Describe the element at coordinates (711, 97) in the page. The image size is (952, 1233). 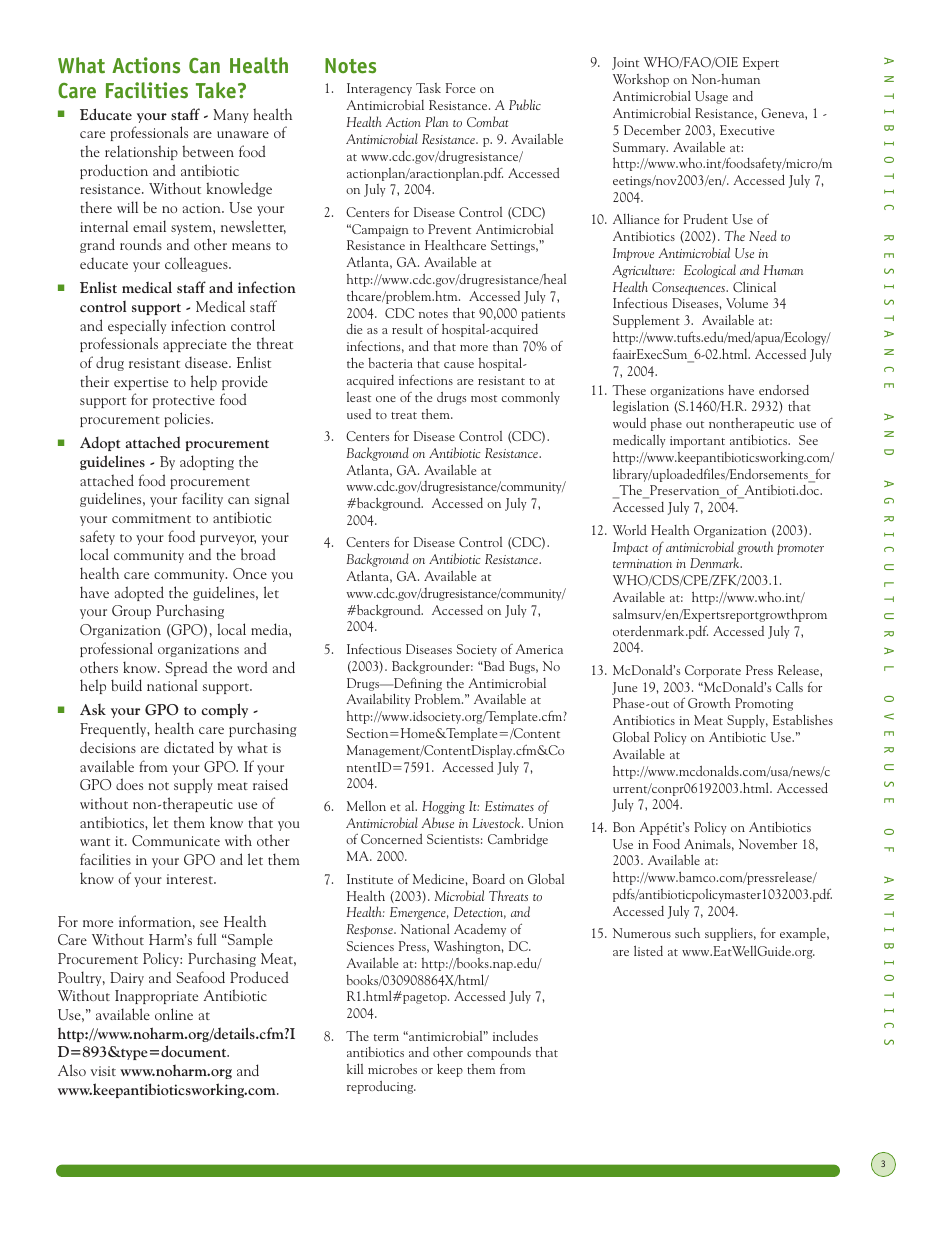
I see `Usage` at that location.
